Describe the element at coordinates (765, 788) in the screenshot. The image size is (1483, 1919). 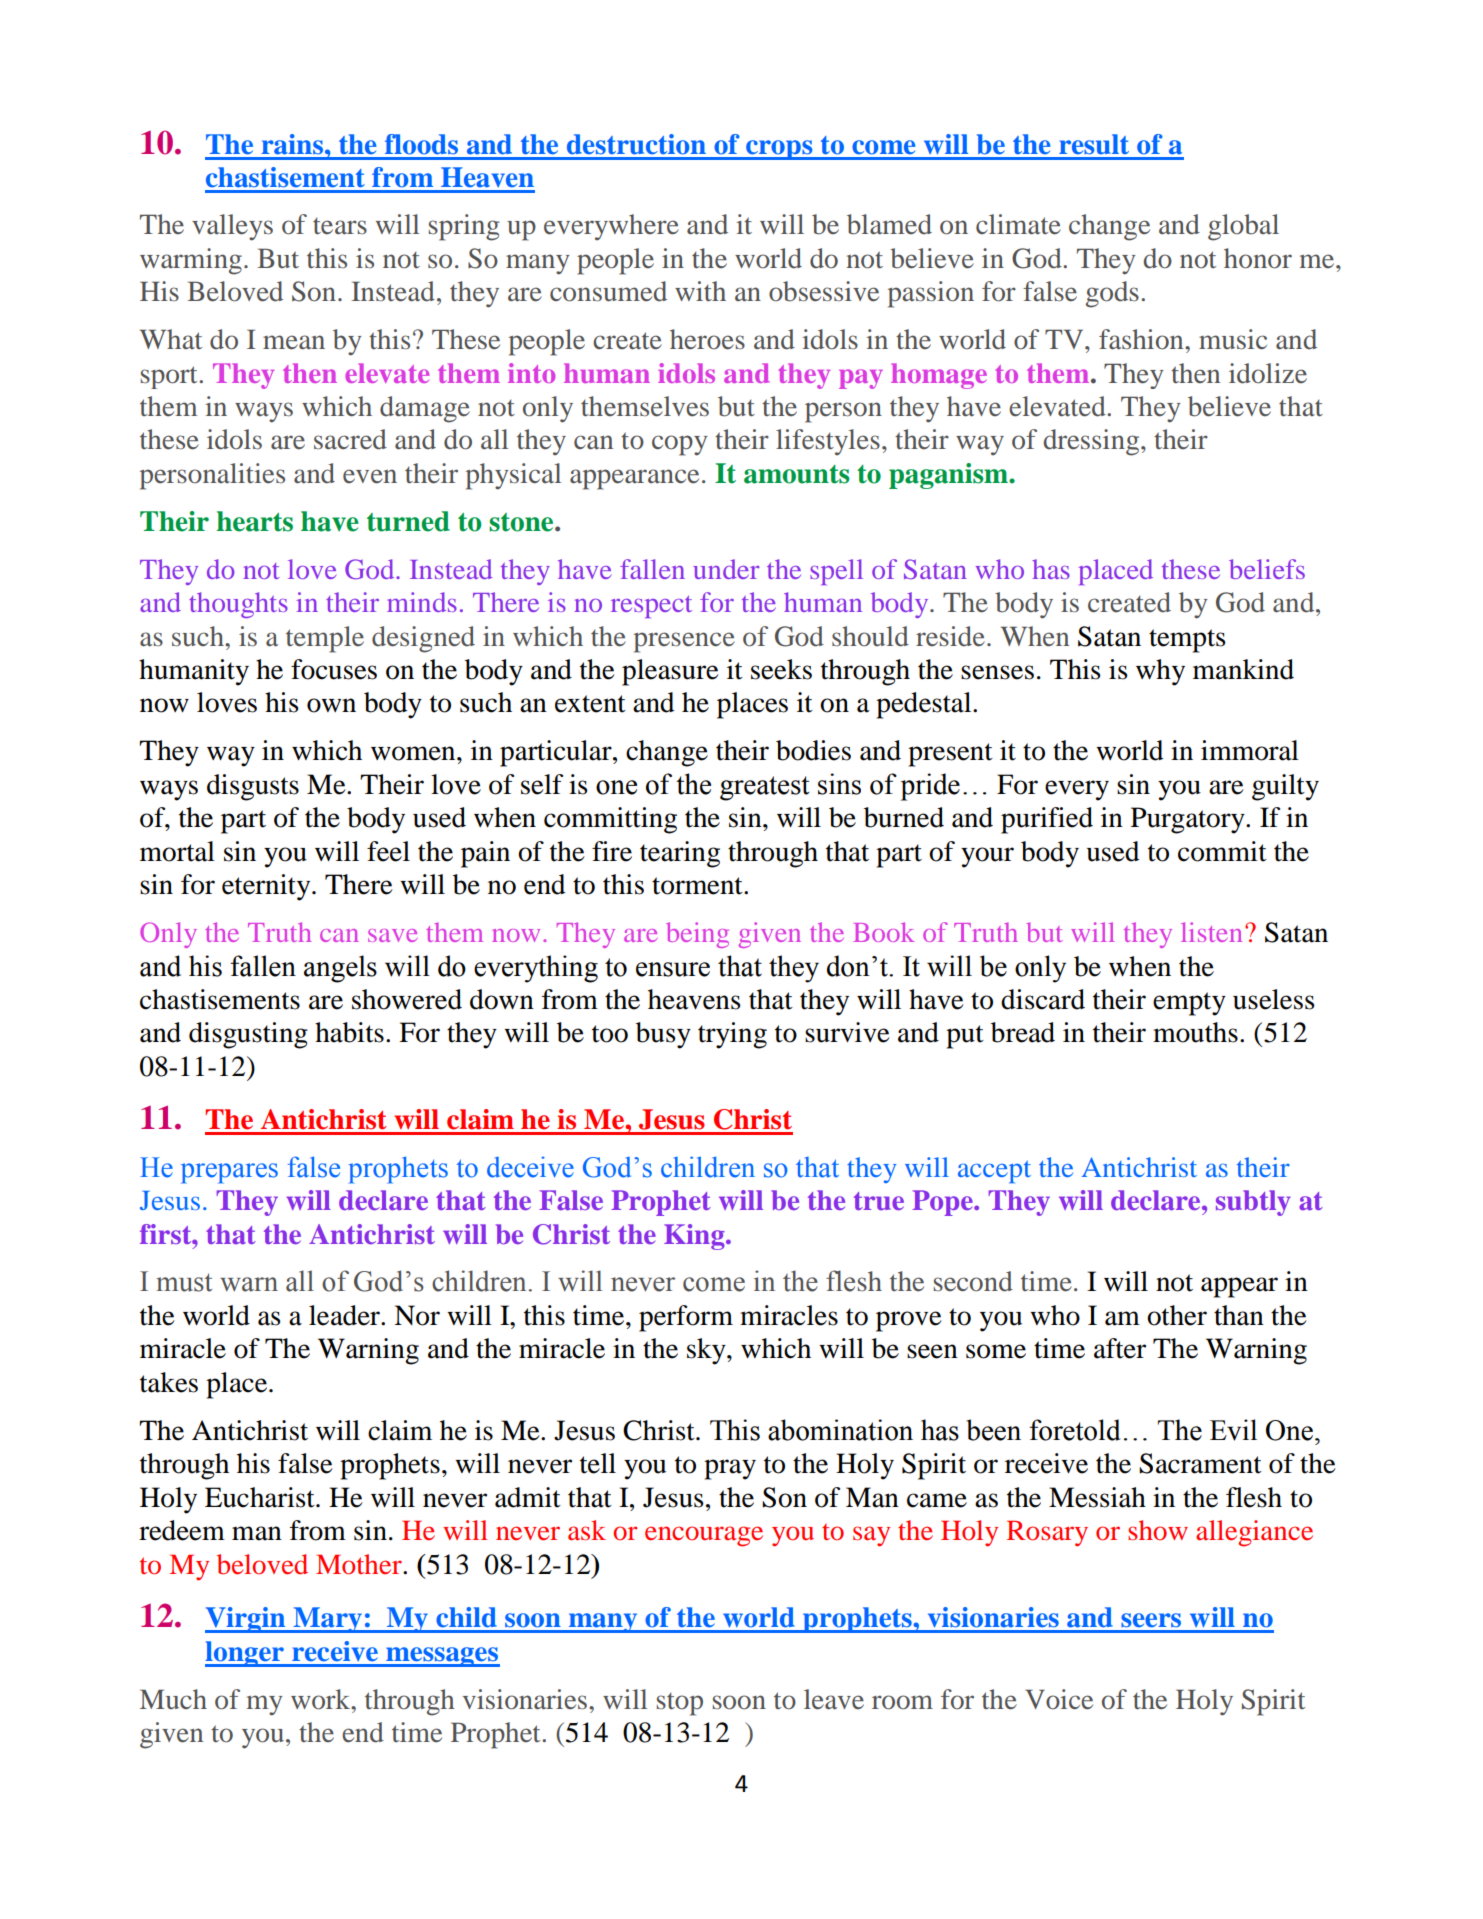
I see `greatest` at that location.
